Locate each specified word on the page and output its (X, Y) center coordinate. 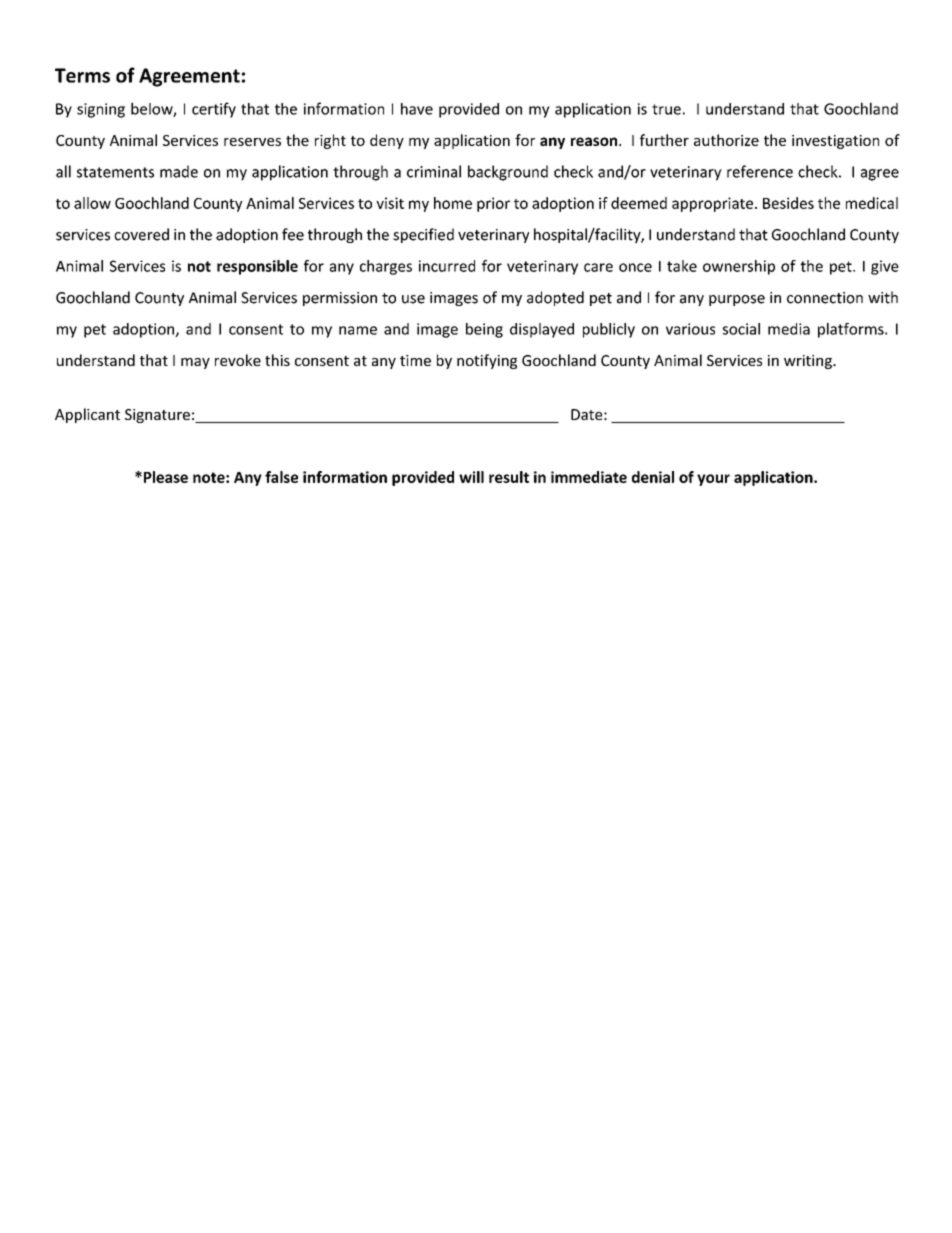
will (471, 477)
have (417, 109)
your (713, 480)
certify (214, 110)
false (281, 477)
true (666, 109)
